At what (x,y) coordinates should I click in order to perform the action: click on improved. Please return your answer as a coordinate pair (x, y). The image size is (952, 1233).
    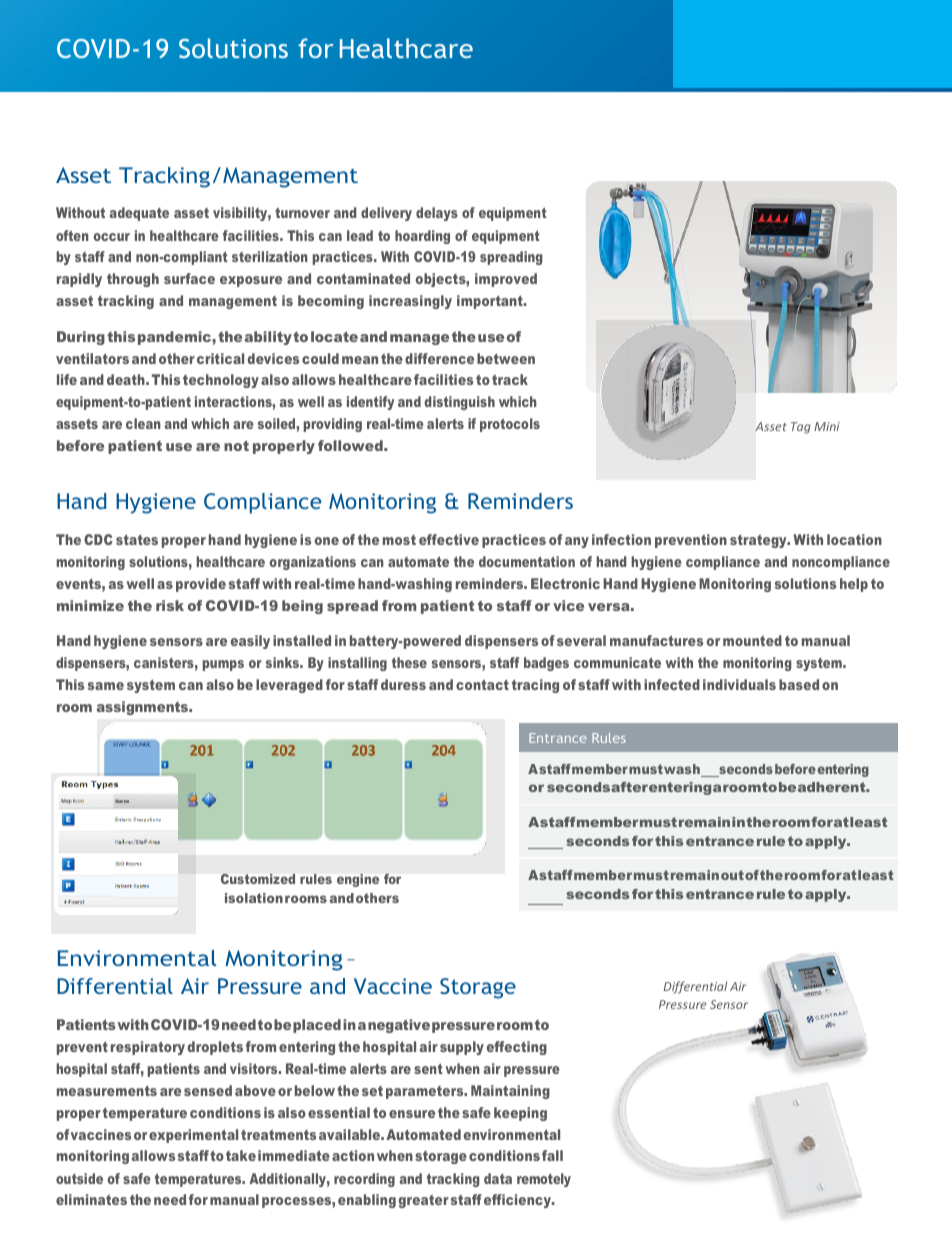
    Looking at the image, I should click on (506, 280).
